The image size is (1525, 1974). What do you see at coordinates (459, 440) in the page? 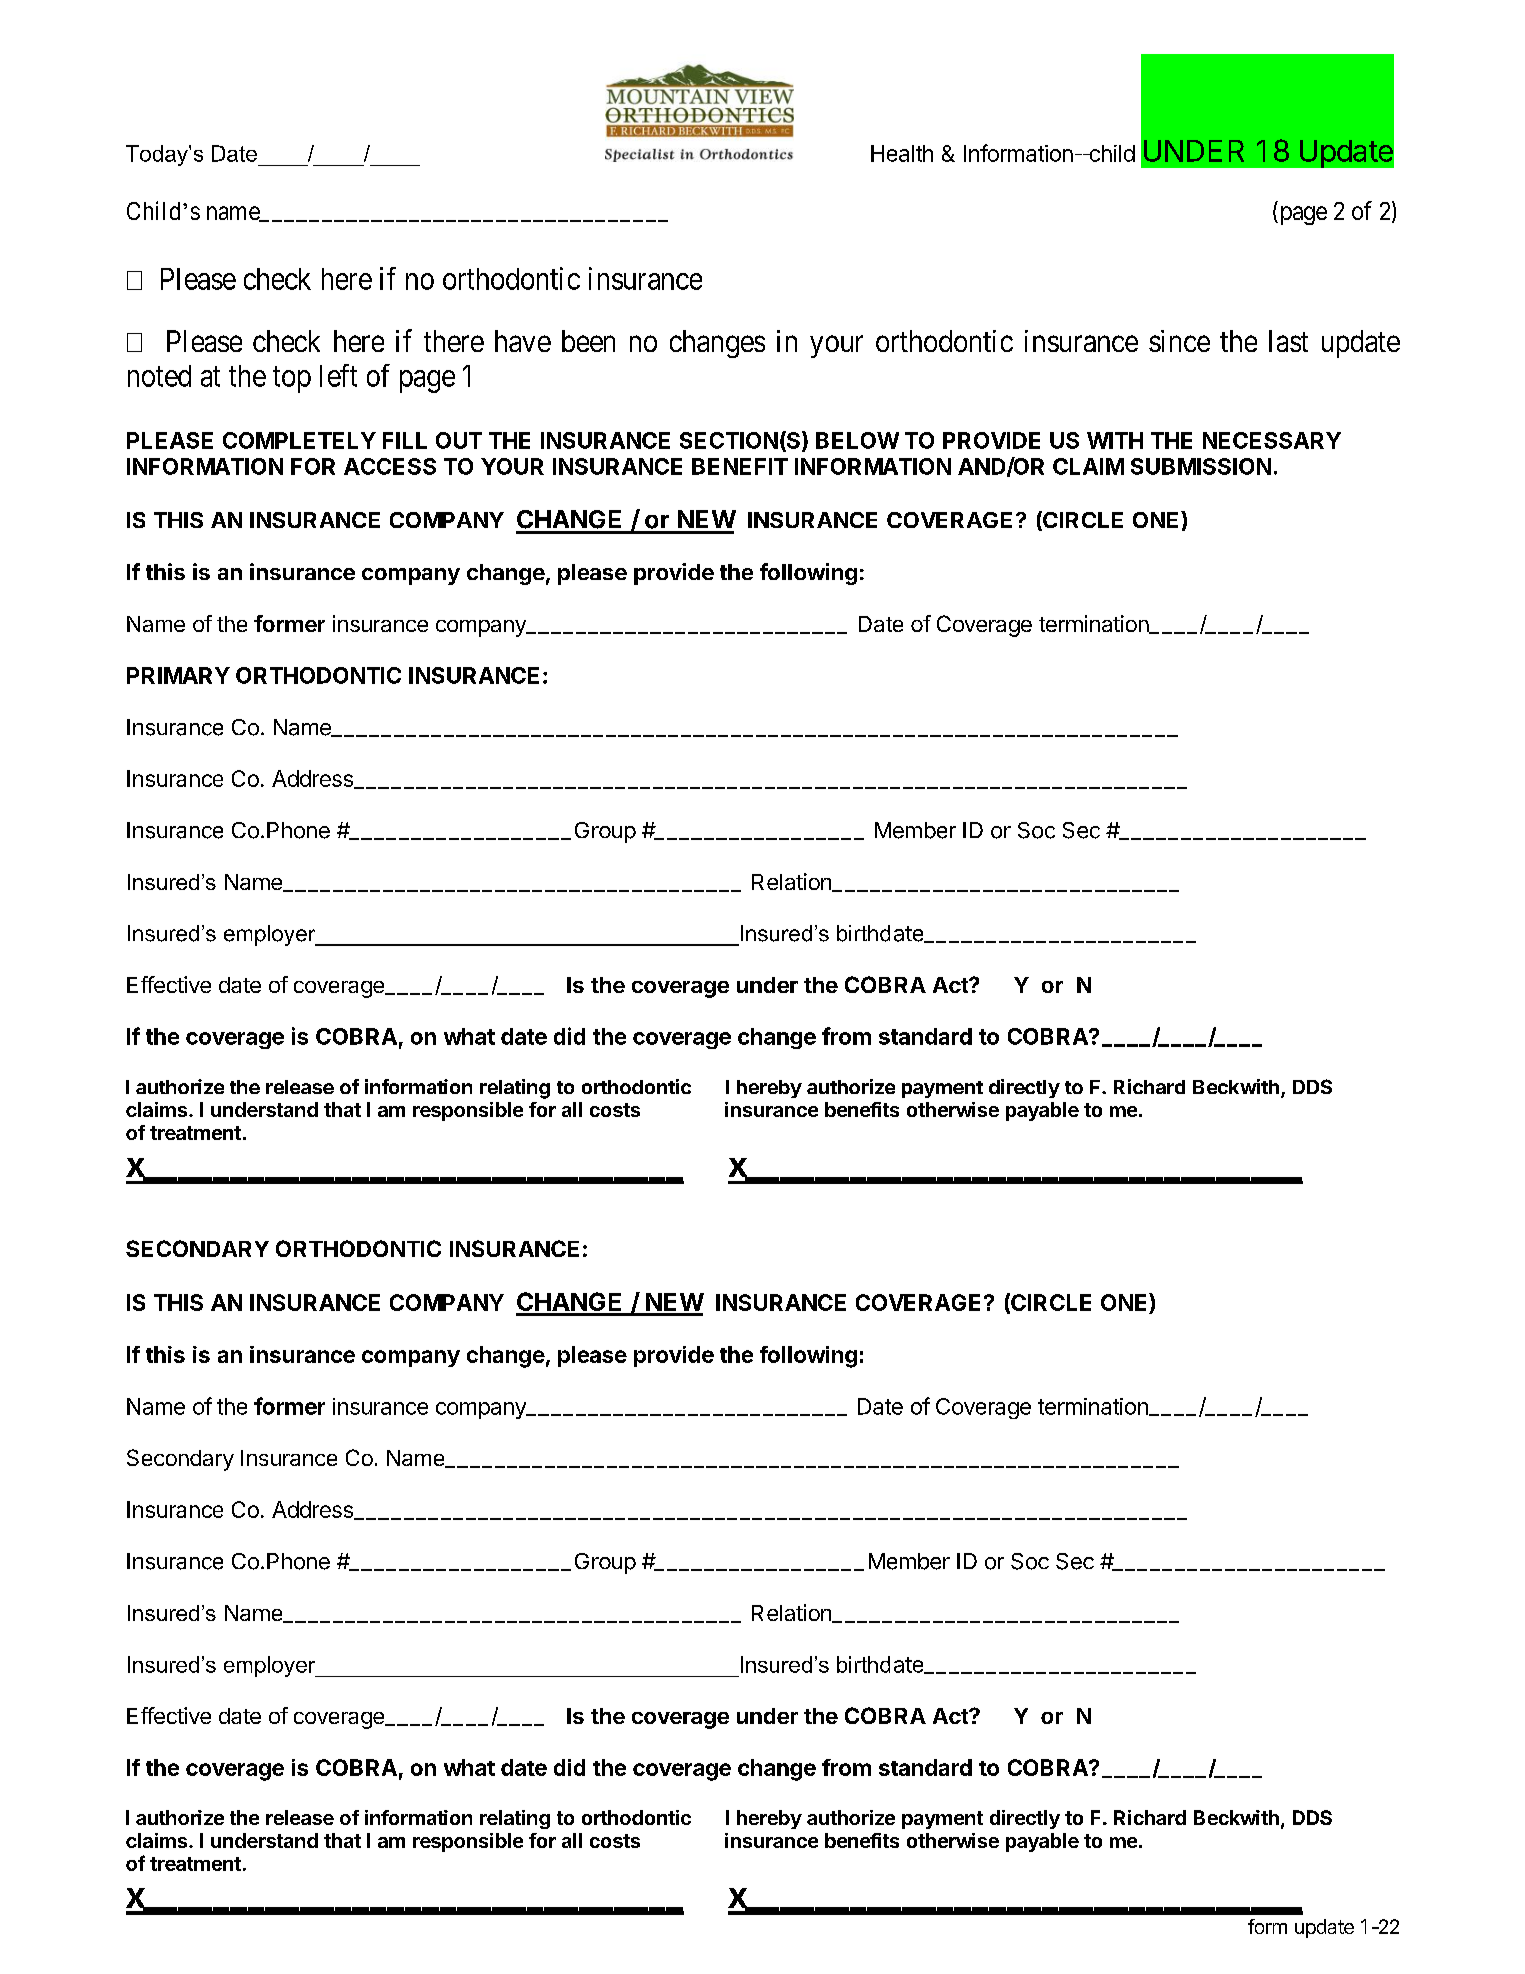
I see `OUT` at bounding box center [459, 440].
